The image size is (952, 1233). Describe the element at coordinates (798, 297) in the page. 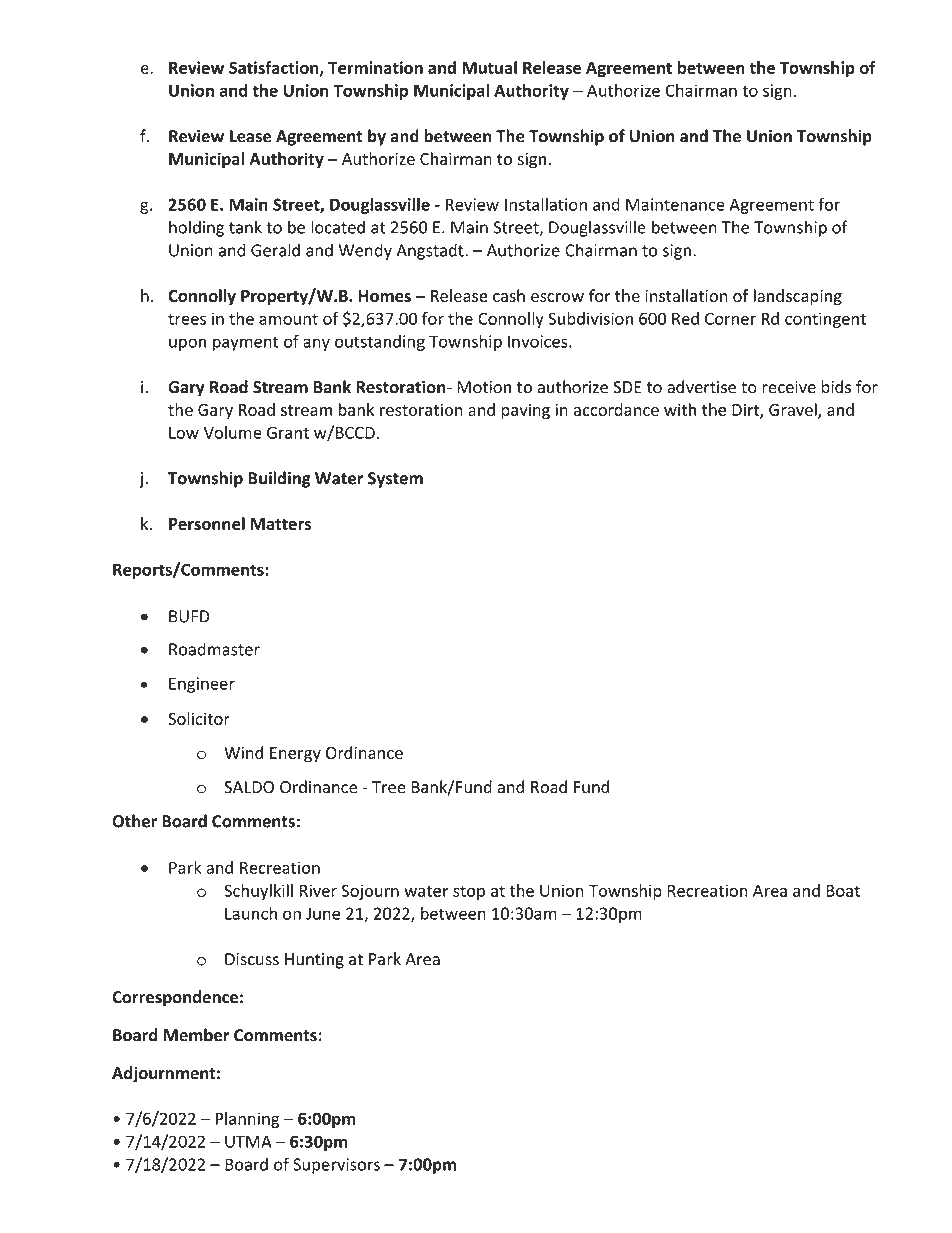

I see `landscaping` at that location.
